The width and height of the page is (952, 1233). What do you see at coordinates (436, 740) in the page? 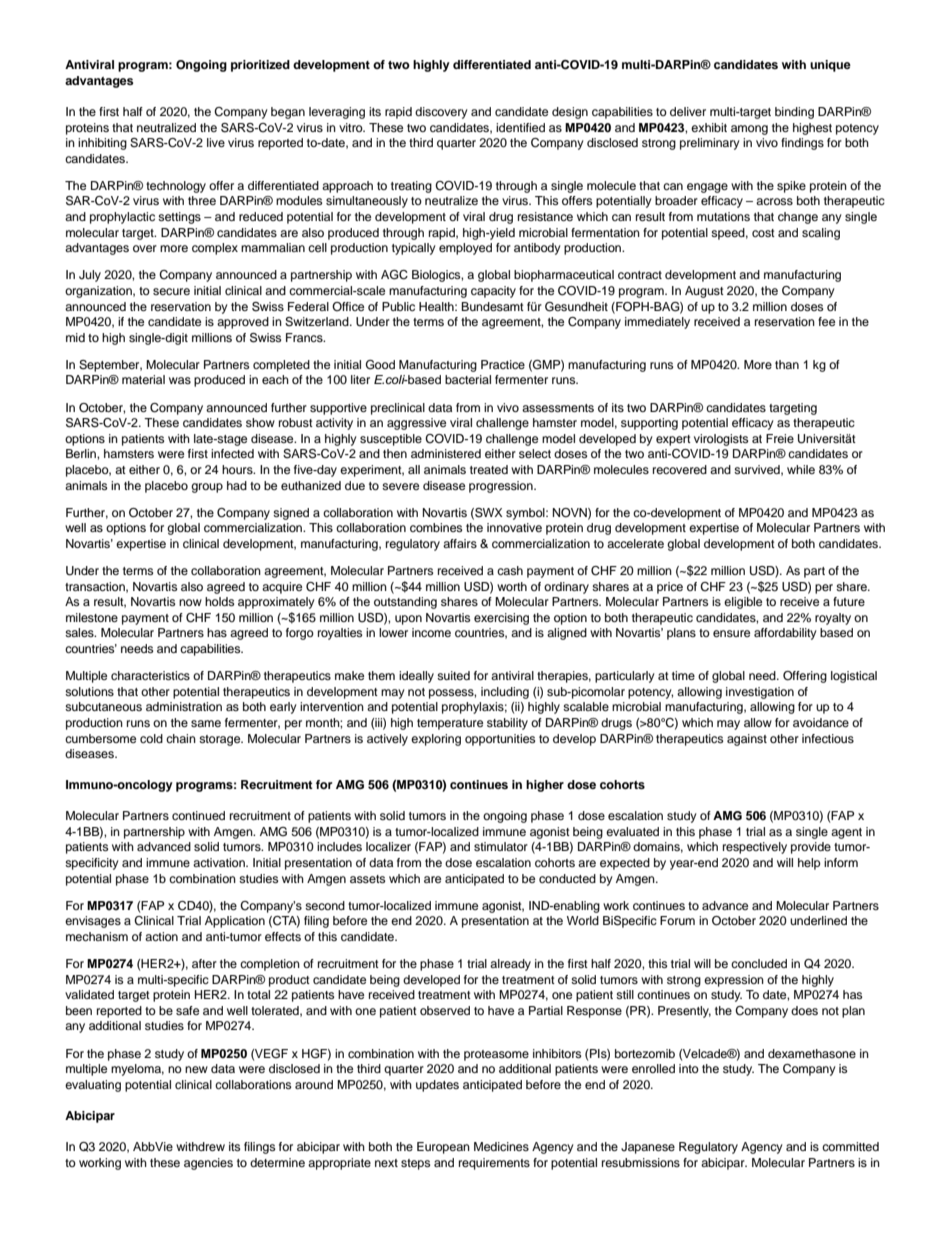
I see `exploring` at bounding box center [436, 740].
